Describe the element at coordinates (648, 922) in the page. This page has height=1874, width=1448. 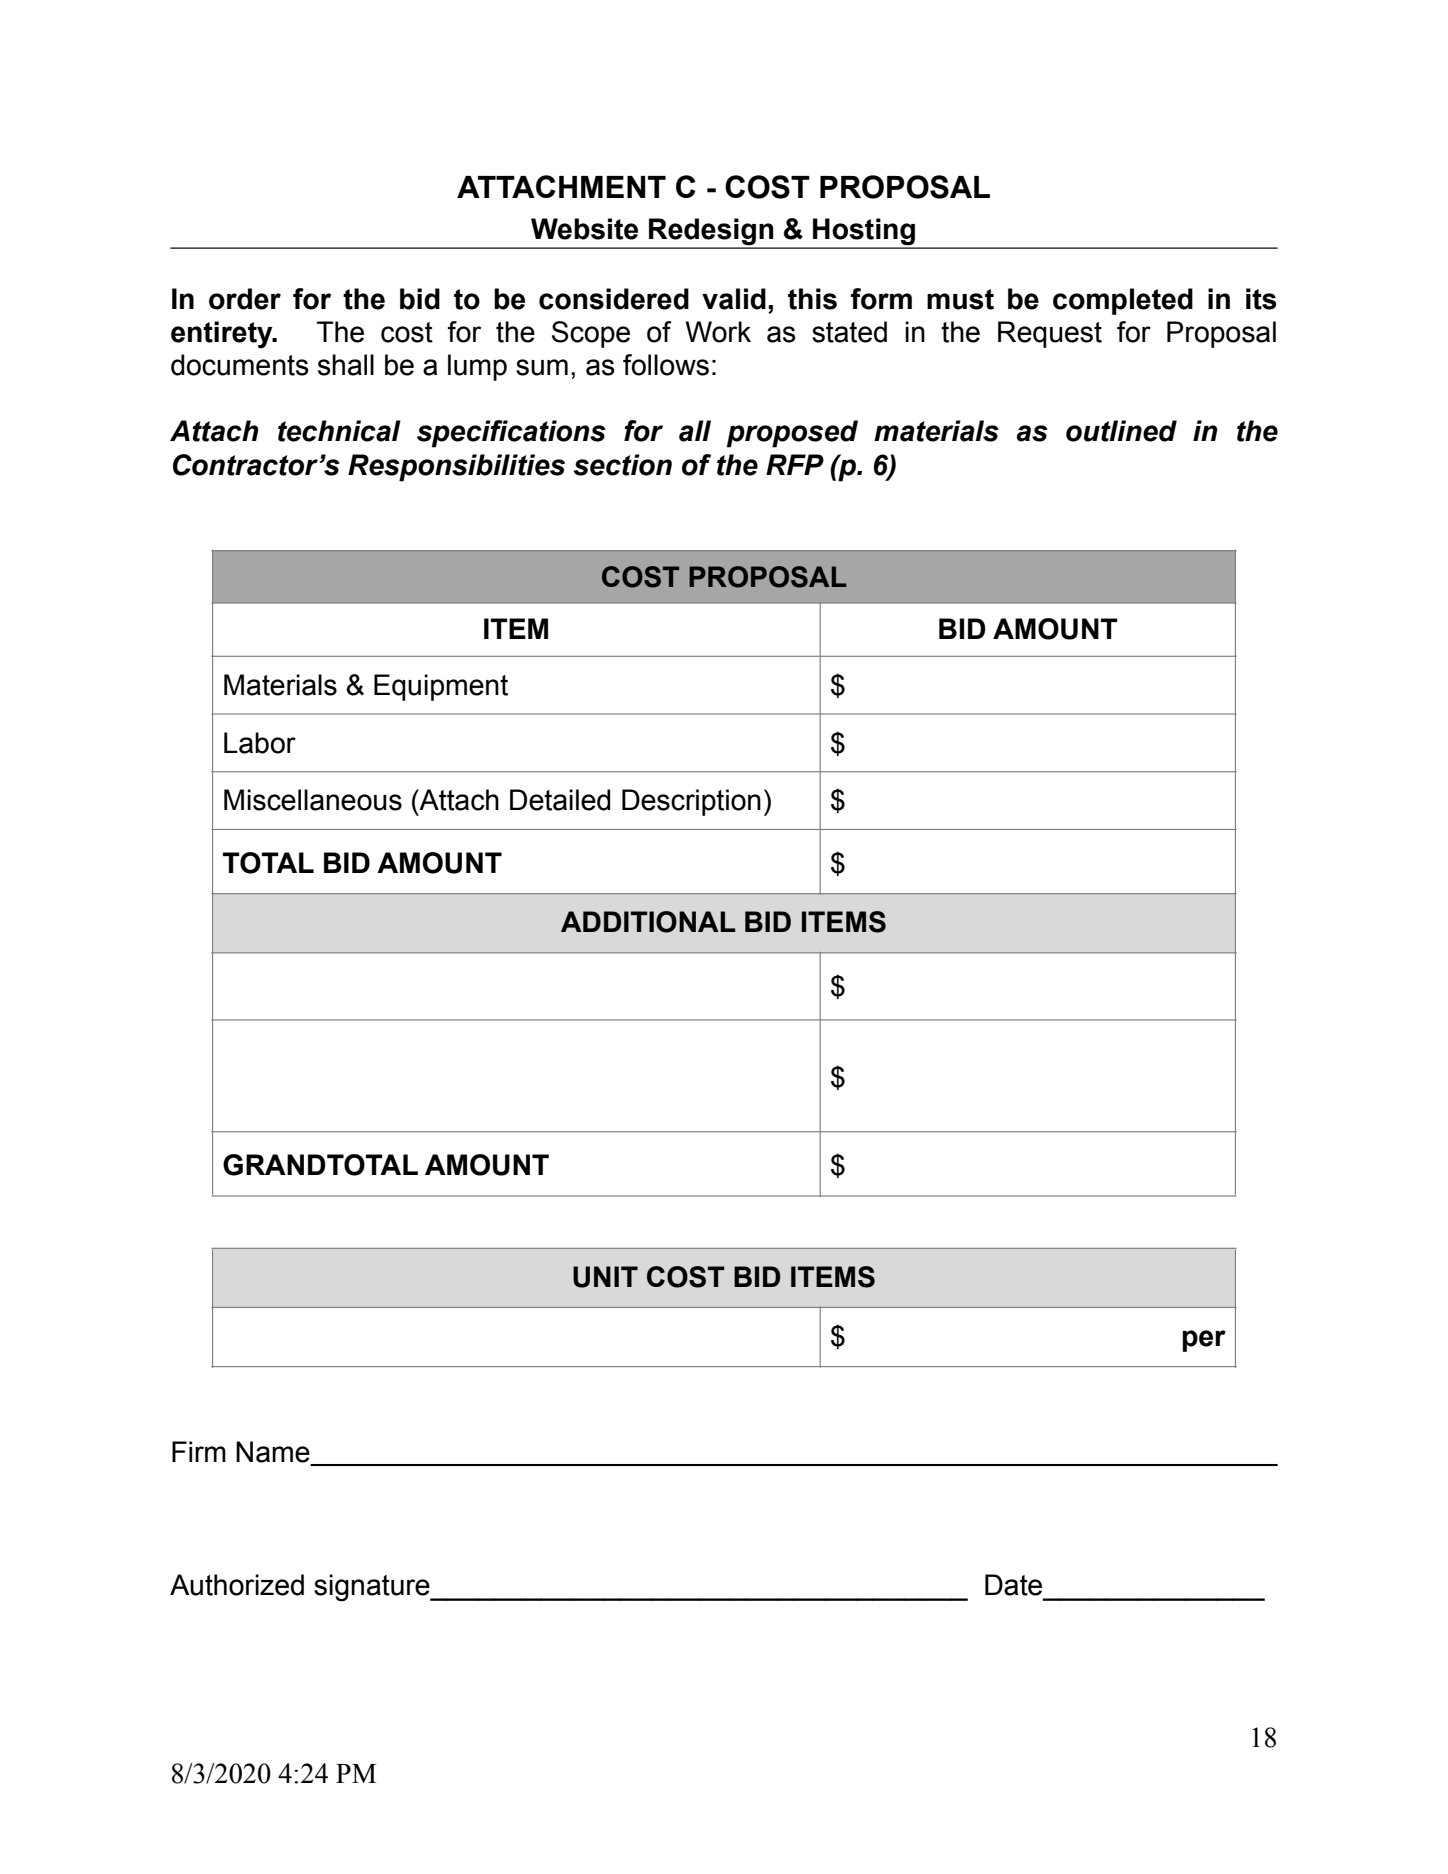
I see `ADDITIONAL` at that location.
